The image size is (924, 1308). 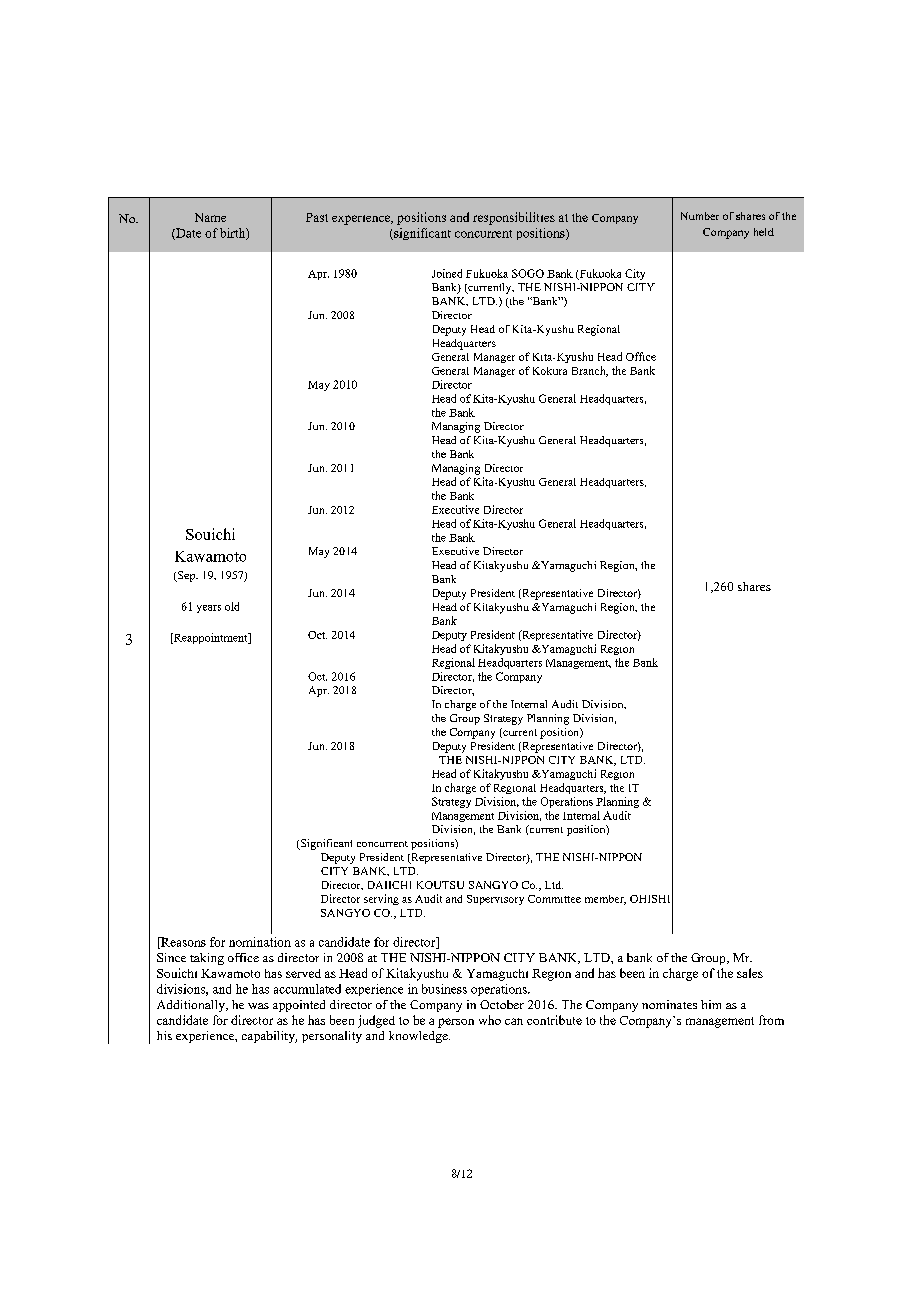 What do you see at coordinates (700, 216) in the page?
I see `Number` at bounding box center [700, 216].
